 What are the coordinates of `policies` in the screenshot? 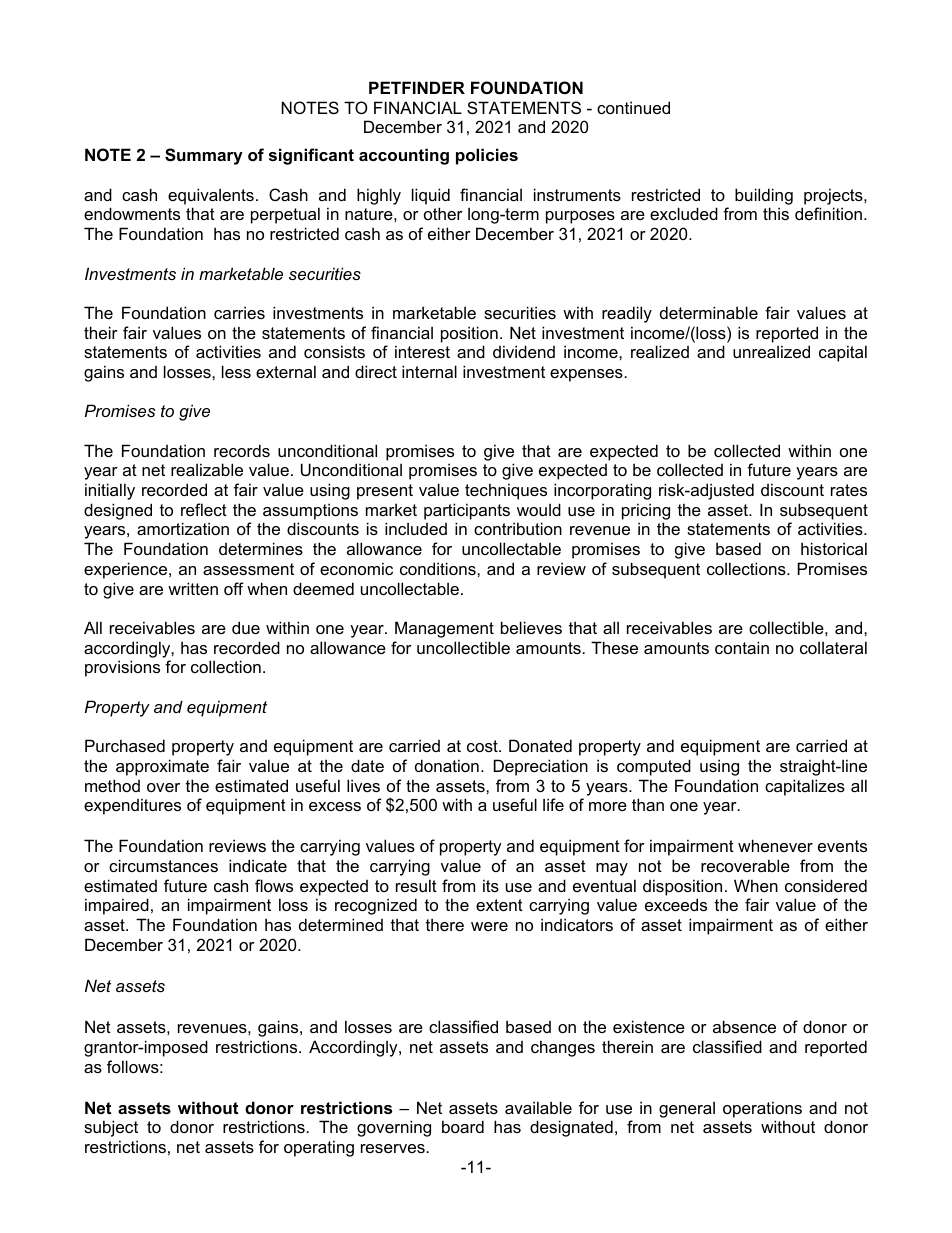 It's located at (487, 156).
